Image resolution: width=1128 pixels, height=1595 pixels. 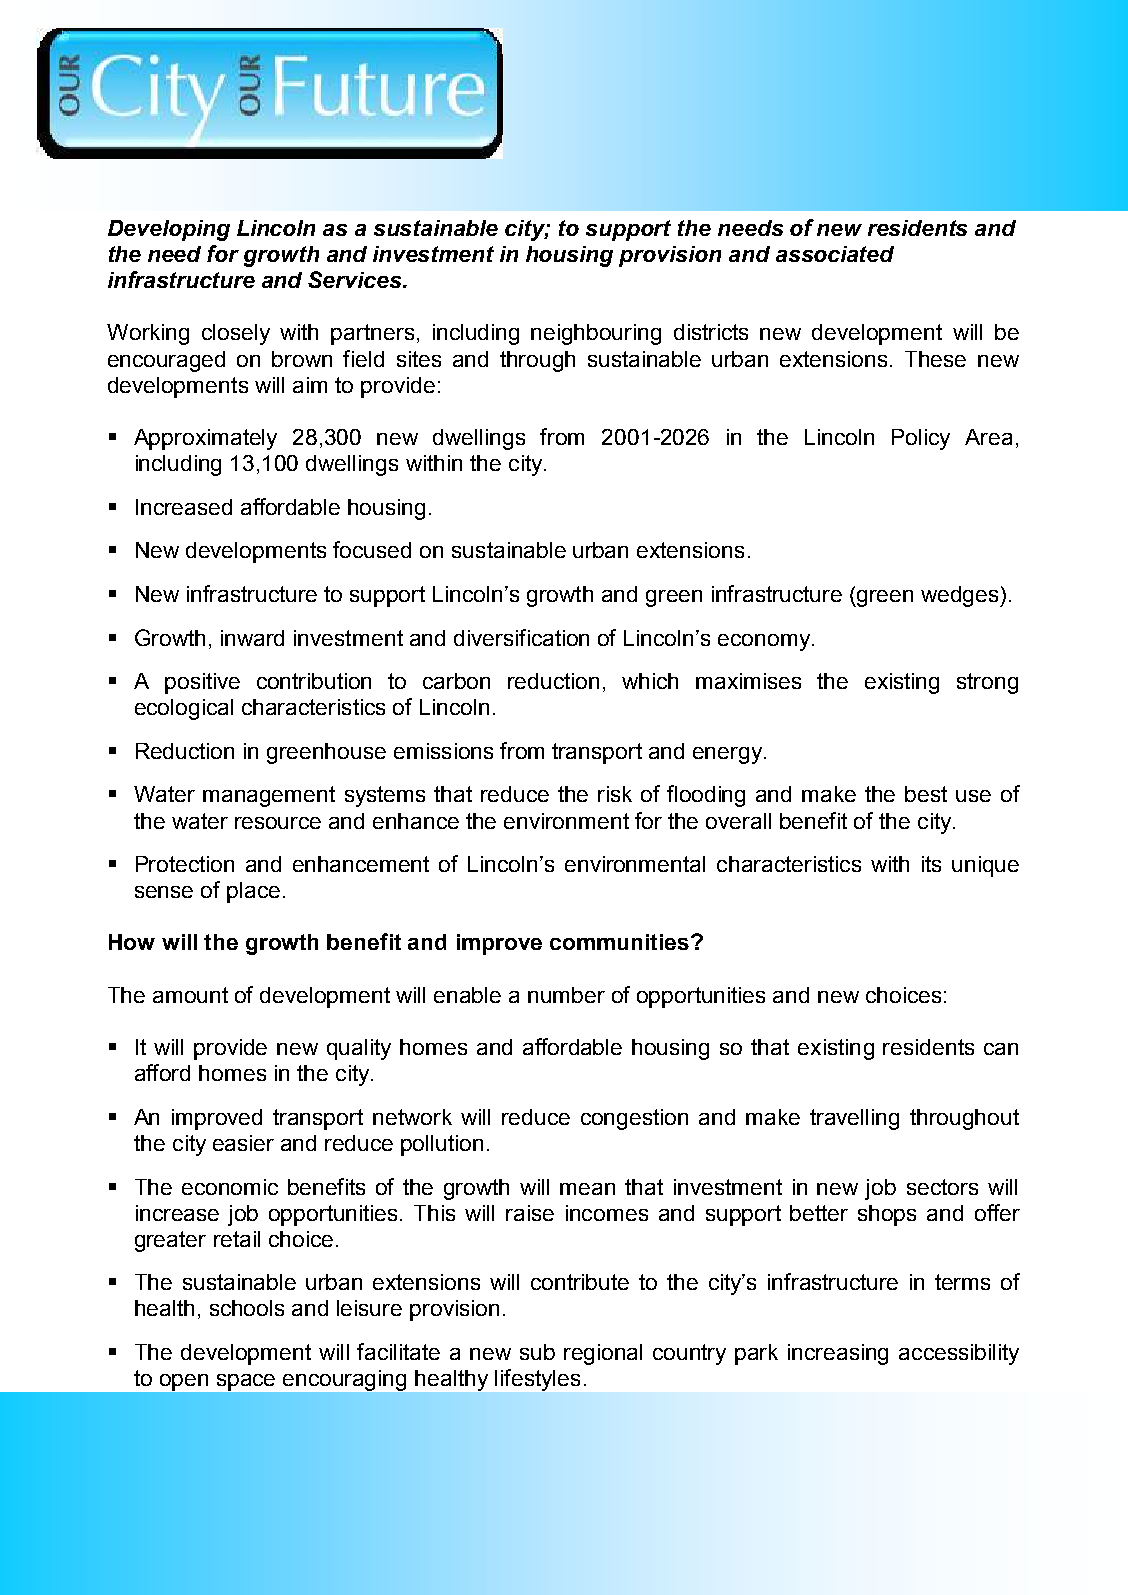 I want to click on congestion, so click(x=634, y=1119).
